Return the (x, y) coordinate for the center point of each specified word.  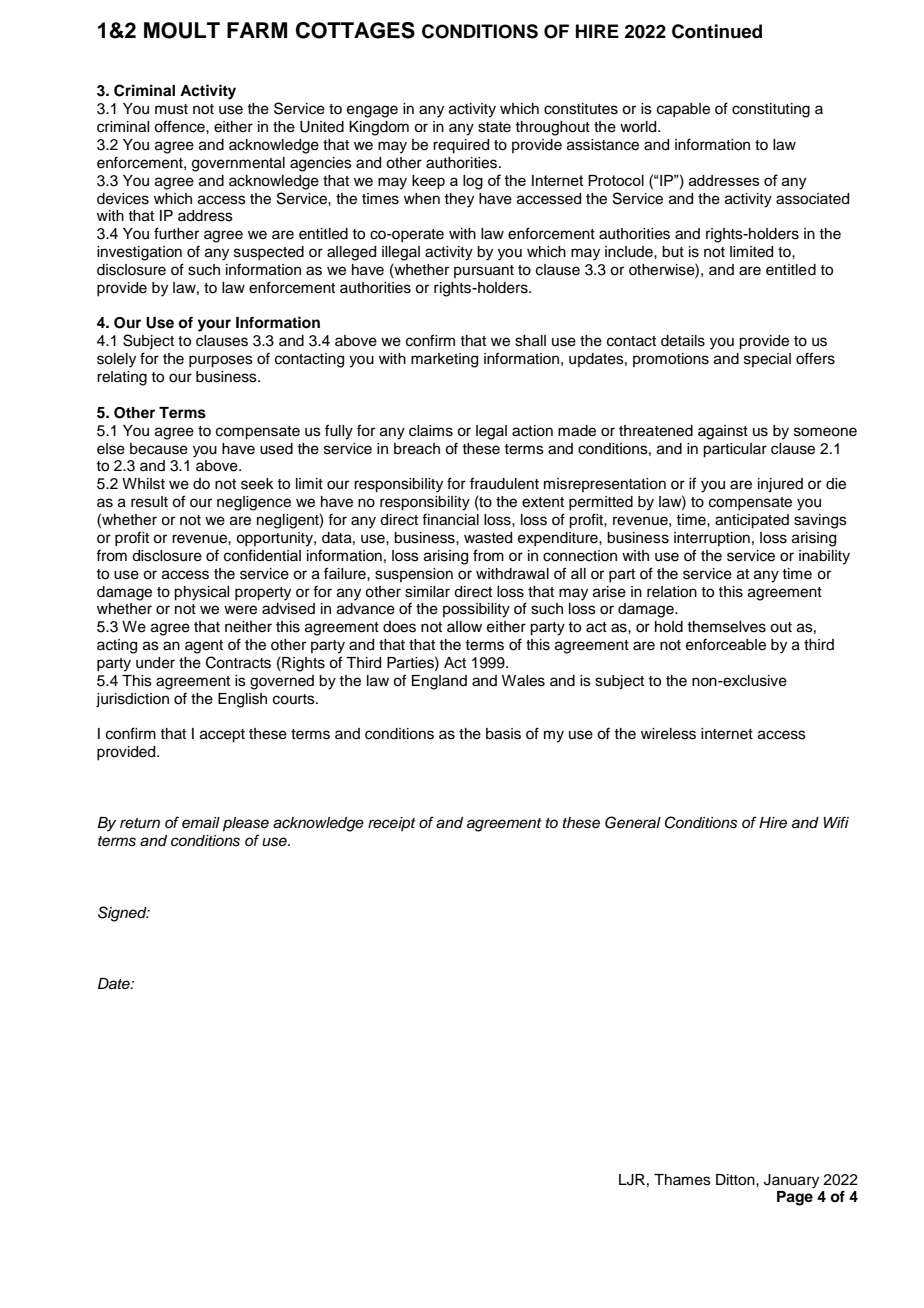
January (791, 1181)
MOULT (182, 30)
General (633, 822)
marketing (444, 360)
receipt (392, 824)
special (767, 360)
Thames (682, 1180)
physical (201, 593)
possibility (476, 610)
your (214, 325)
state (494, 127)
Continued (717, 31)
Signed (123, 914)
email (201, 823)
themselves (726, 627)
